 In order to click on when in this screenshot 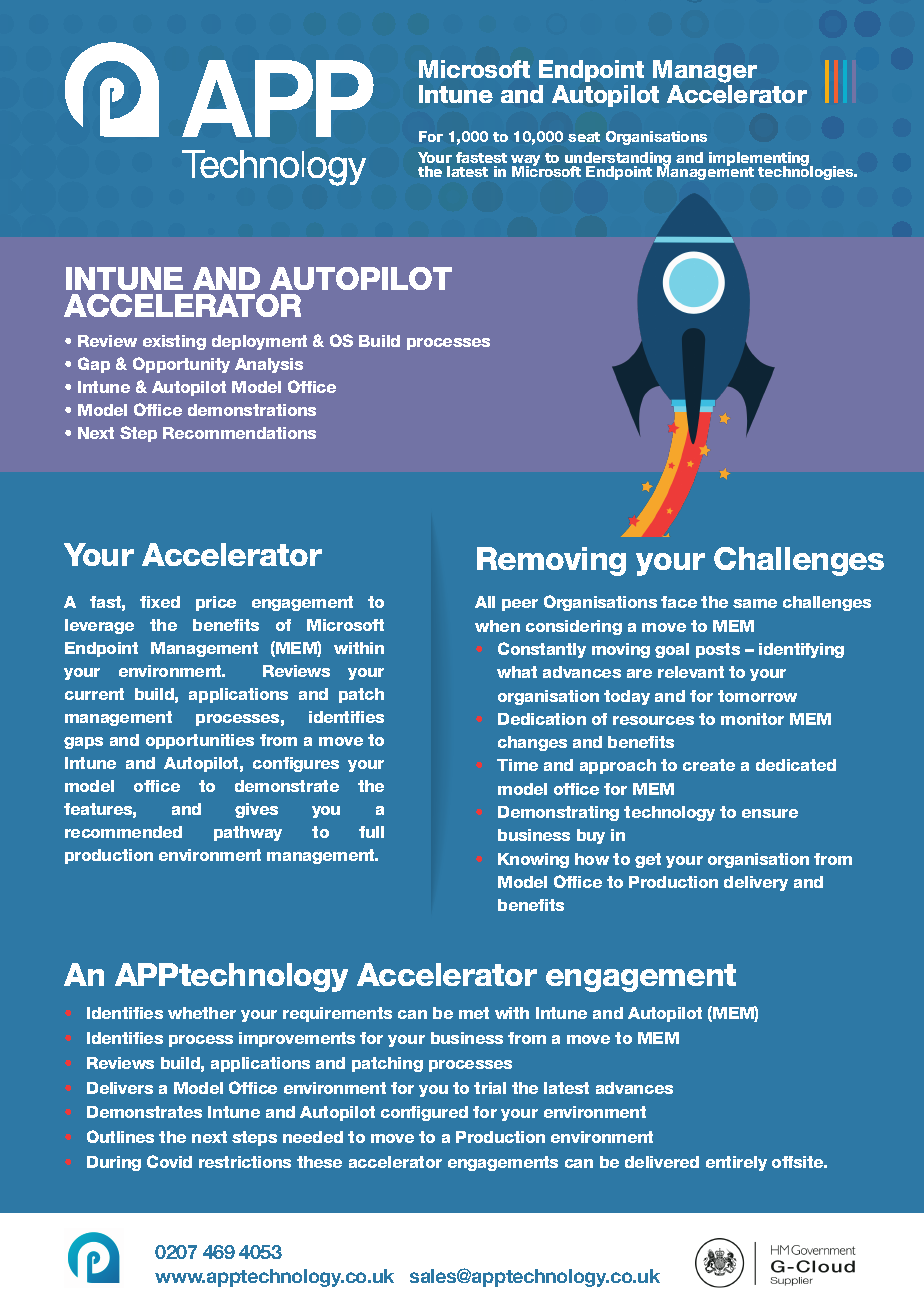, I will do `click(497, 626)`.
